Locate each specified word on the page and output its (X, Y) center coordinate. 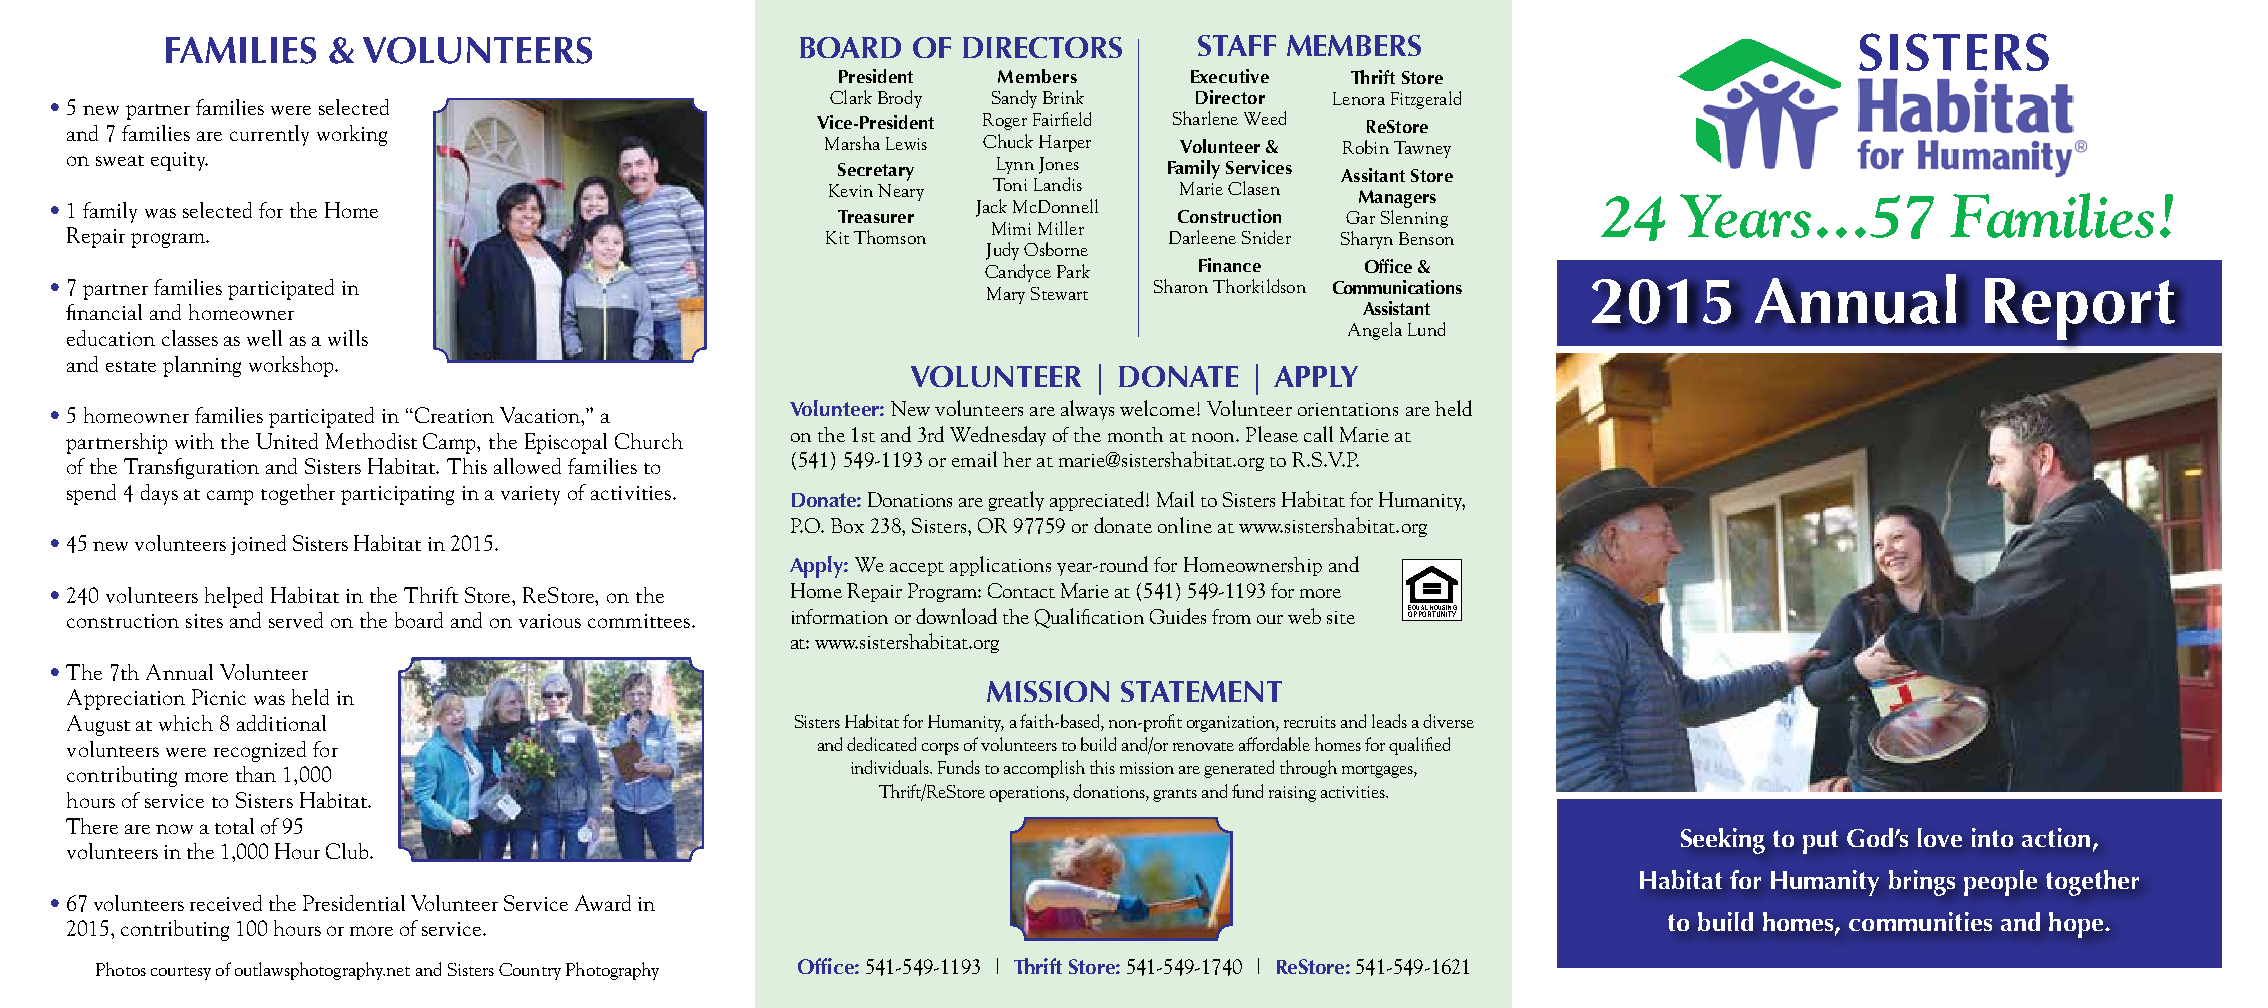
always (1087, 410)
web (1304, 616)
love (1940, 837)
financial (104, 312)
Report (2081, 309)
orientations (1348, 409)
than (256, 774)
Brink (1063, 97)
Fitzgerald (1426, 100)
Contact (1021, 590)
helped (234, 597)
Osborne (1056, 249)
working (352, 135)
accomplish (1044, 769)
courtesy (181, 973)
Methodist (371, 441)
